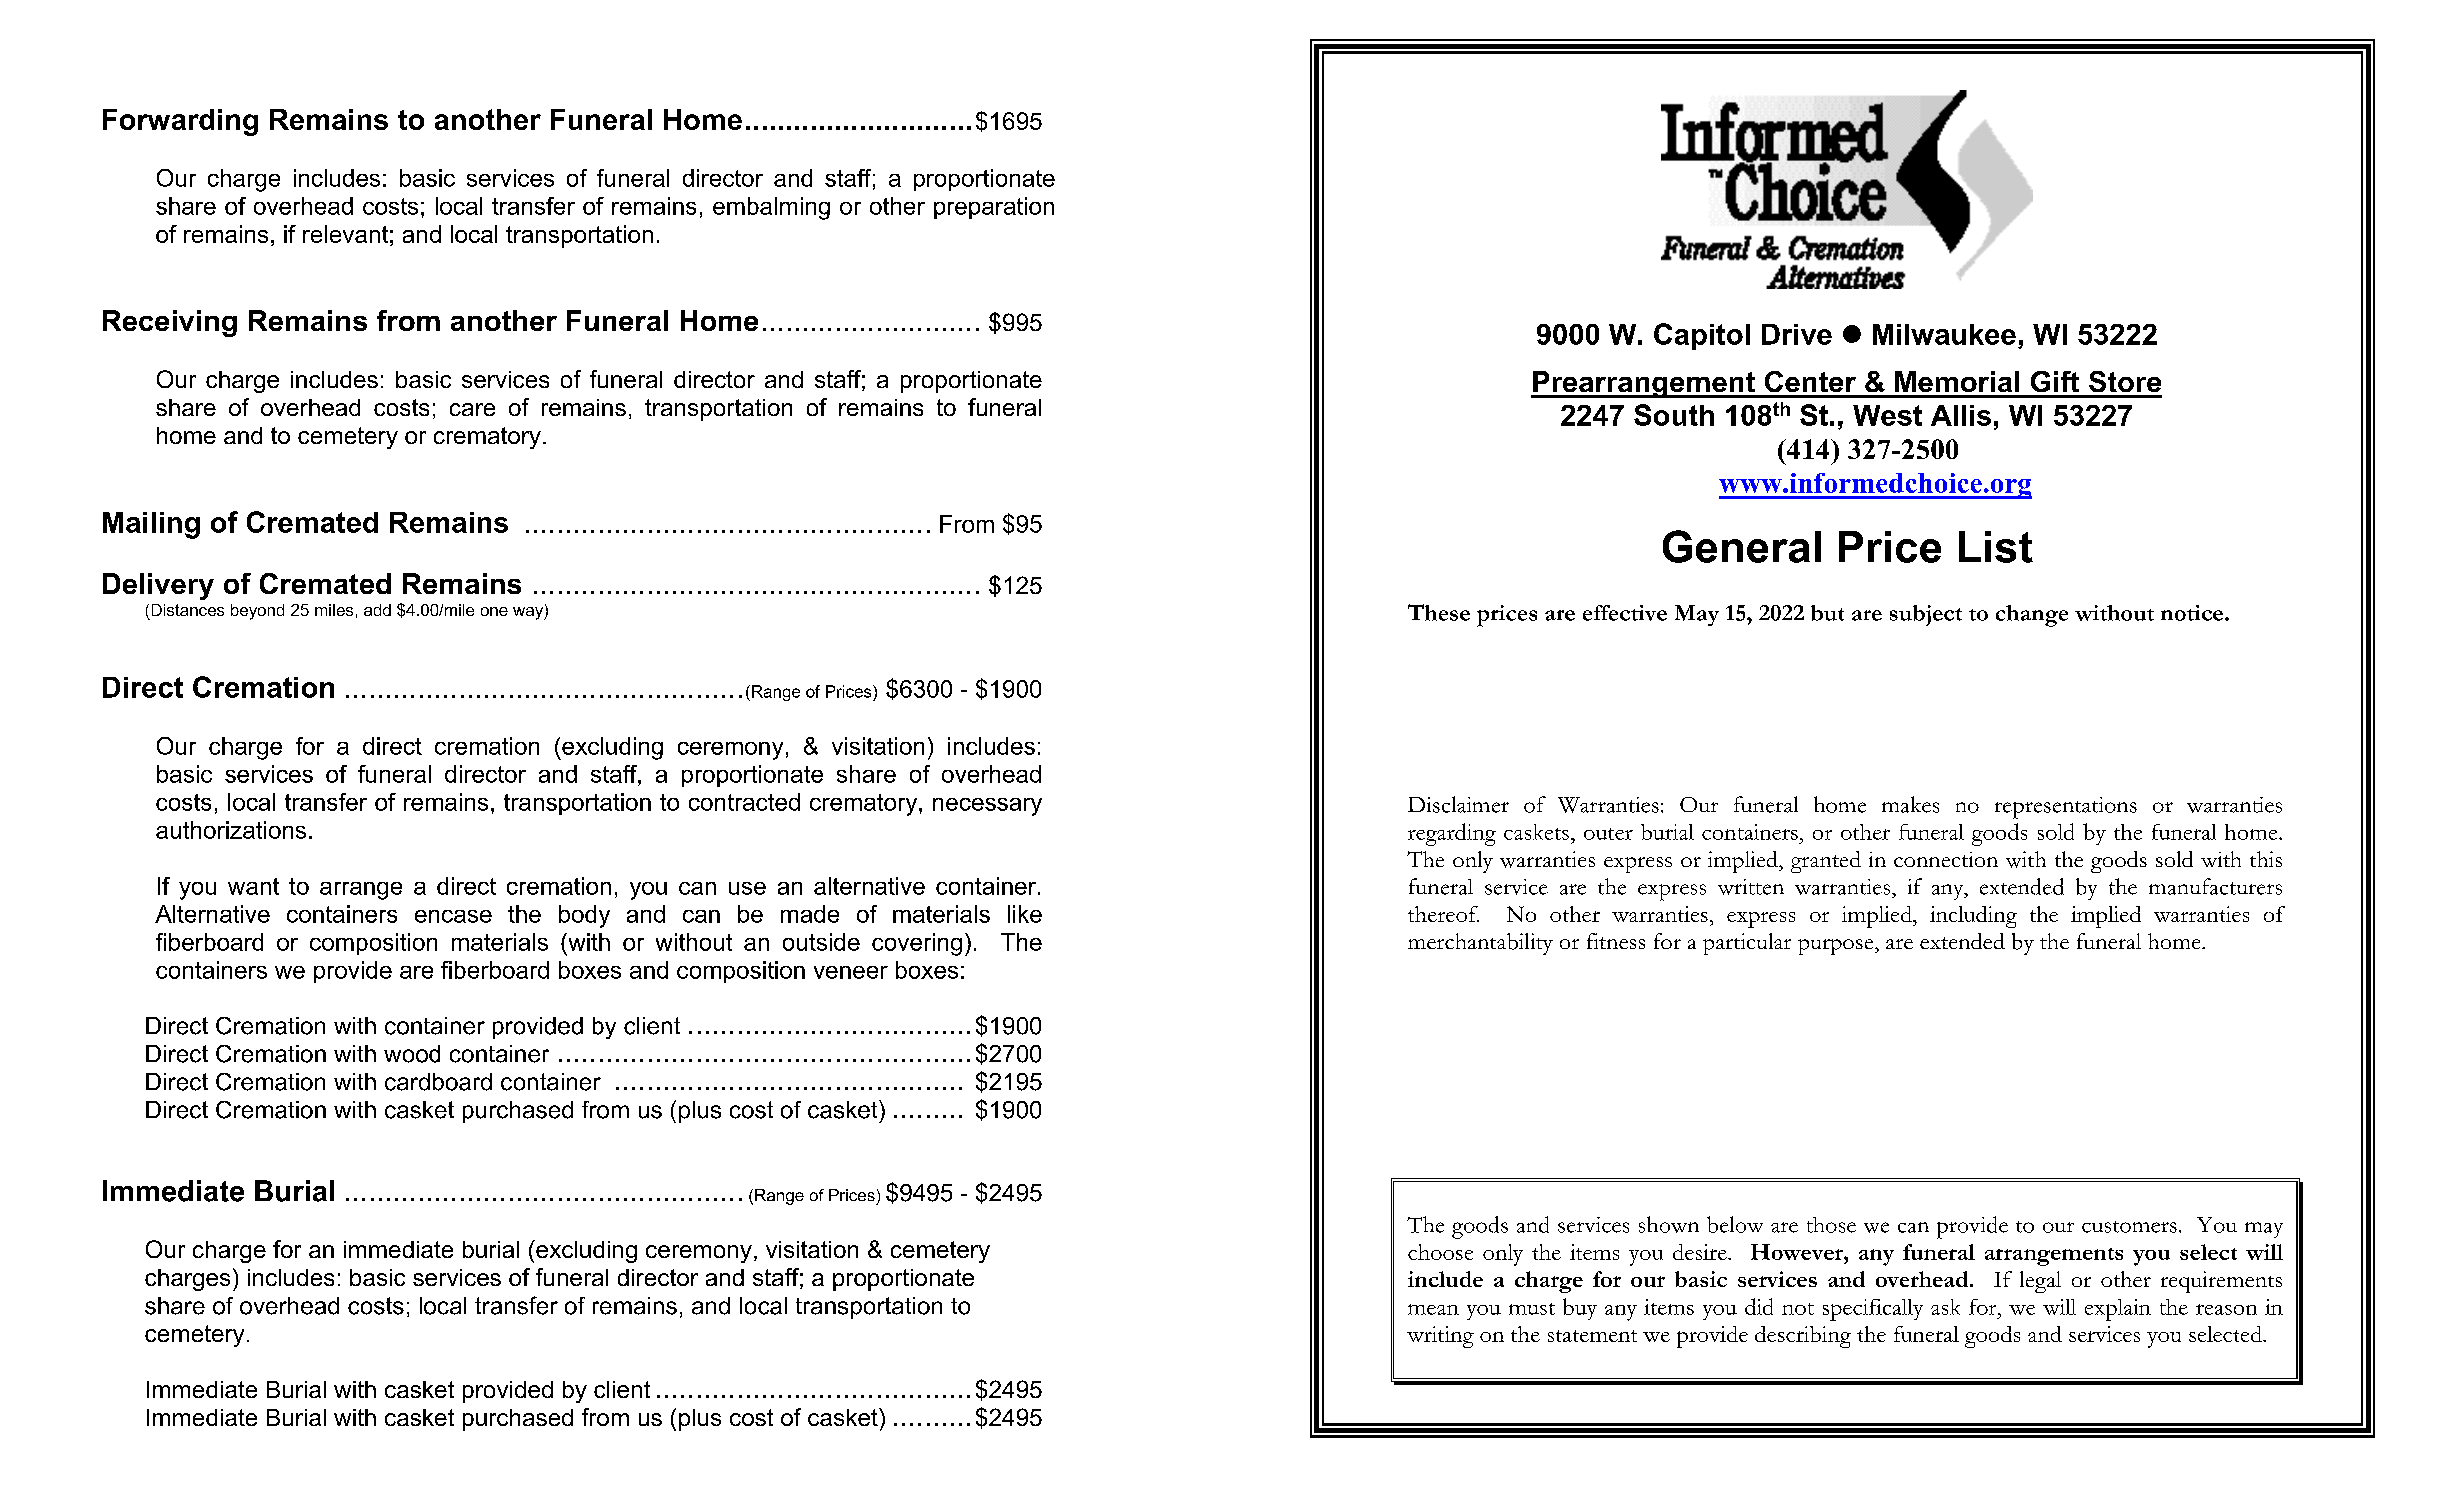  What do you see at coordinates (180, 122) in the document?
I see `Forwarding` at bounding box center [180, 122].
